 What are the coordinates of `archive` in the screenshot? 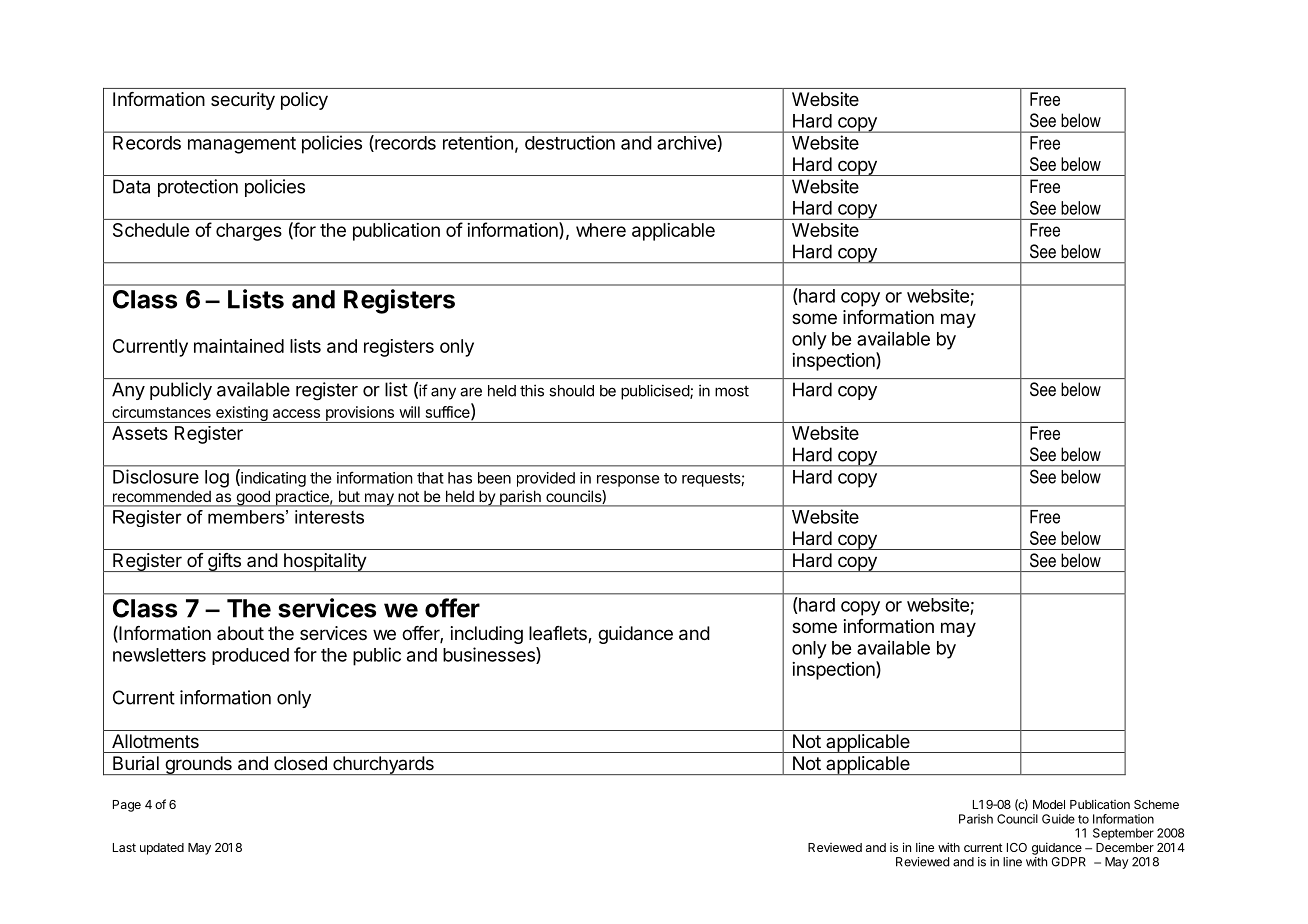 It's located at (686, 143).
